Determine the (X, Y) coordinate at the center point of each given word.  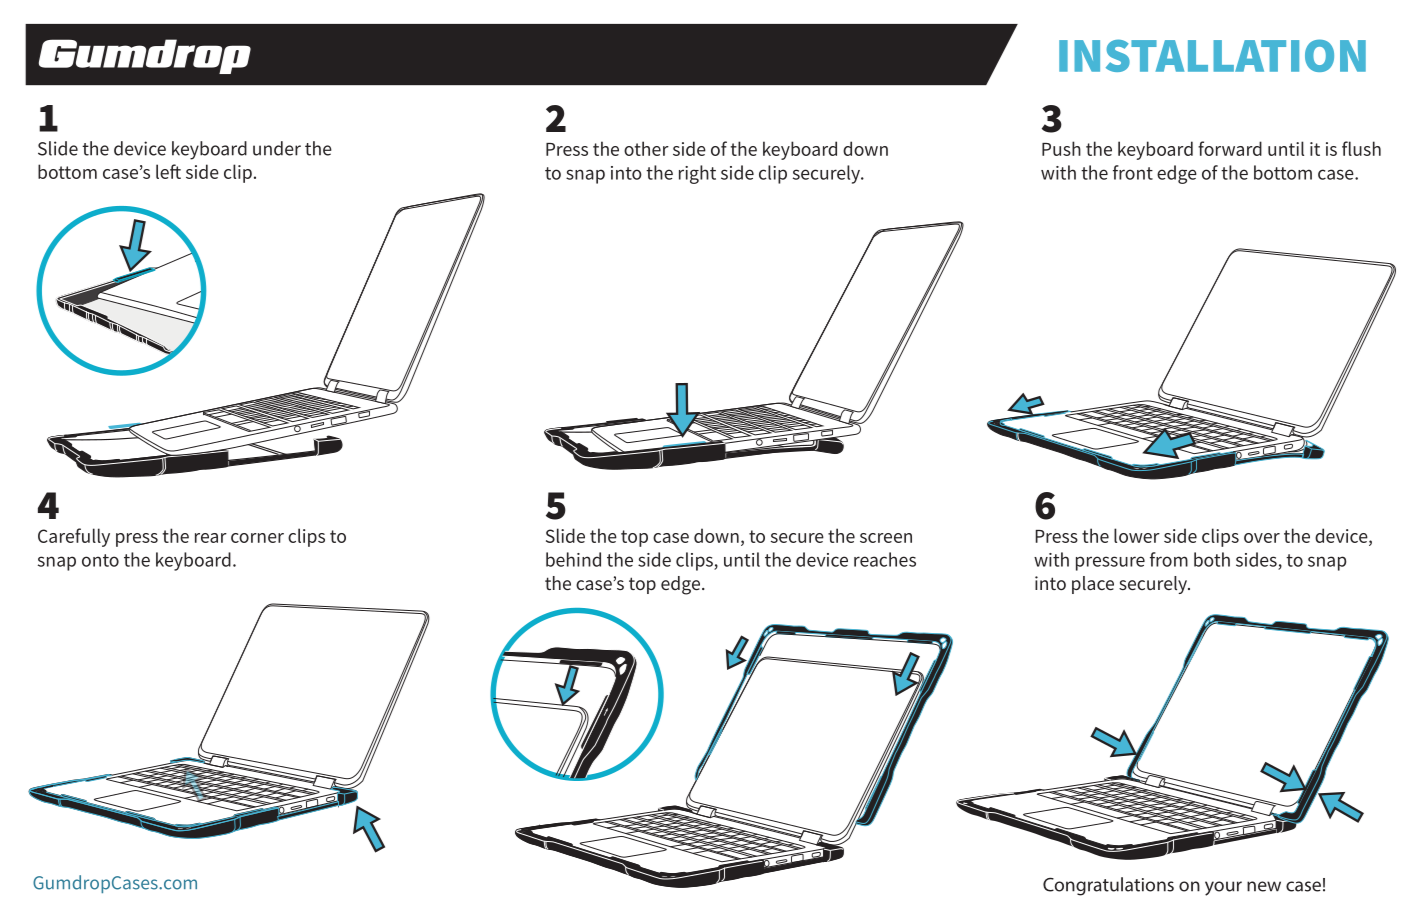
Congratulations (1108, 886)
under (277, 148)
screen (886, 538)
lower (1137, 535)
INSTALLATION (1212, 55)
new (1264, 886)
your (1223, 888)
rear (211, 538)
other (646, 148)
